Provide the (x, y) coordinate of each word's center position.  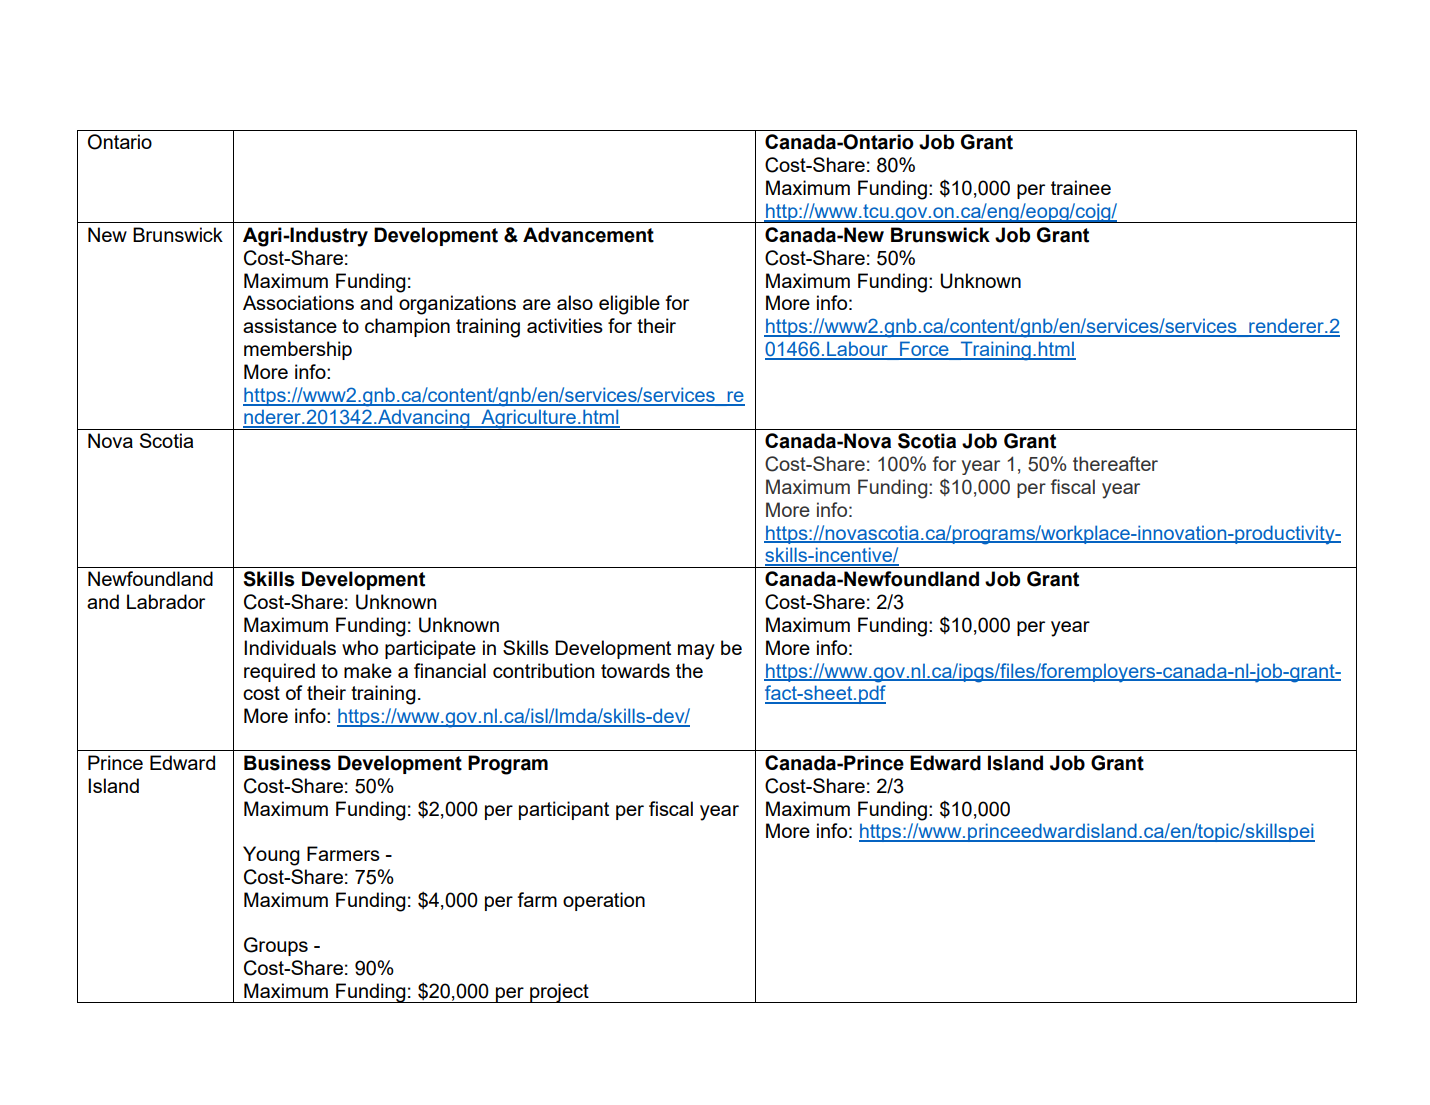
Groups (276, 946)
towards (635, 670)
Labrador (166, 601)
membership (298, 350)
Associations (298, 302)
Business (287, 763)
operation (604, 901)
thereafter (1115, 463)
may (696, 652)
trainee (1081, 187)
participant (564, 810)
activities (565, 325)
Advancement (588, 235)
